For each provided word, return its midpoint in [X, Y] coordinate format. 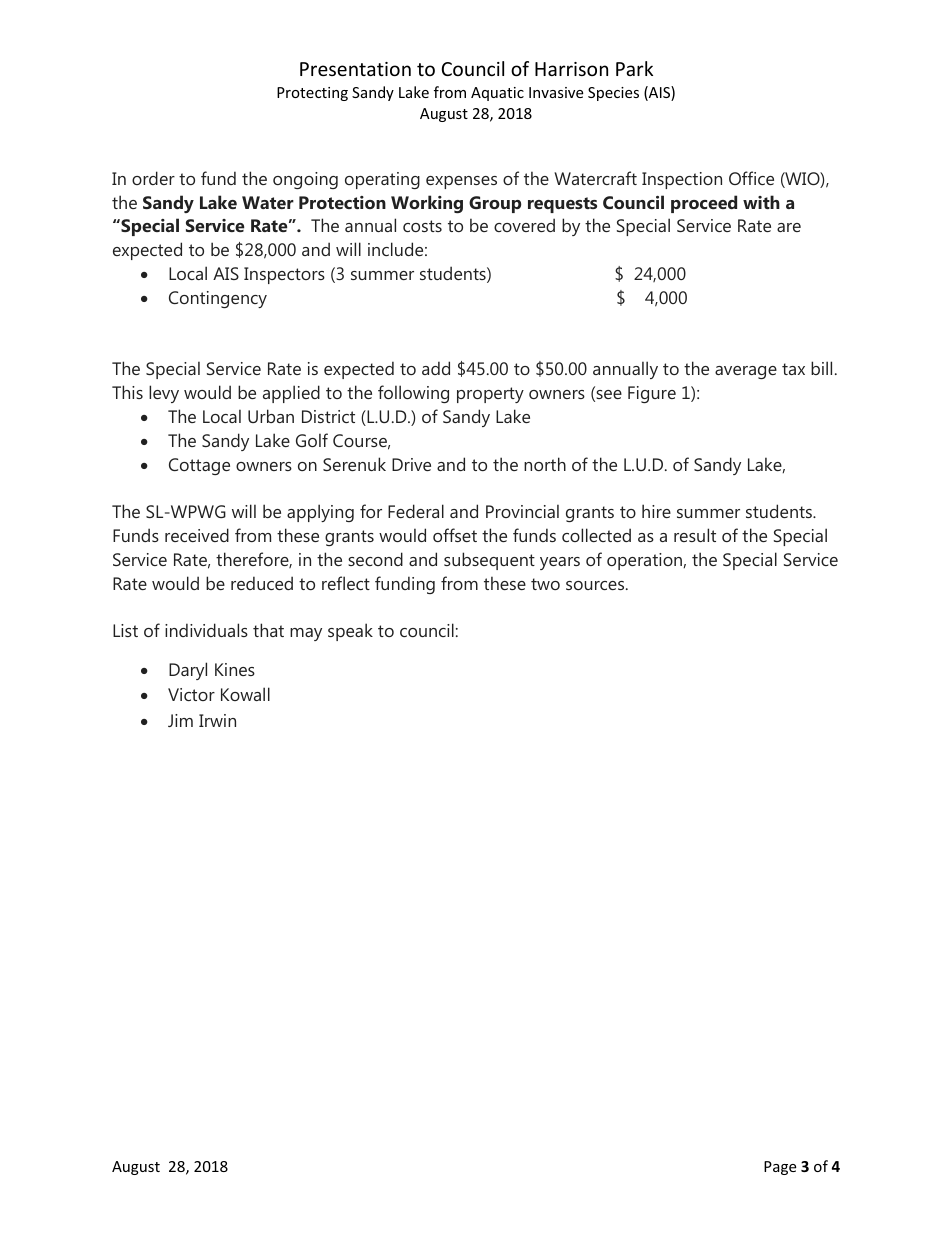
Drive [411, 464]
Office [751, 178]
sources [596, 585]
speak [350, 632]
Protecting [312, 94]
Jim [180, 720]
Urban [271, 416]
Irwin [217, 720]
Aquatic [497, 94]
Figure [652, 394]
